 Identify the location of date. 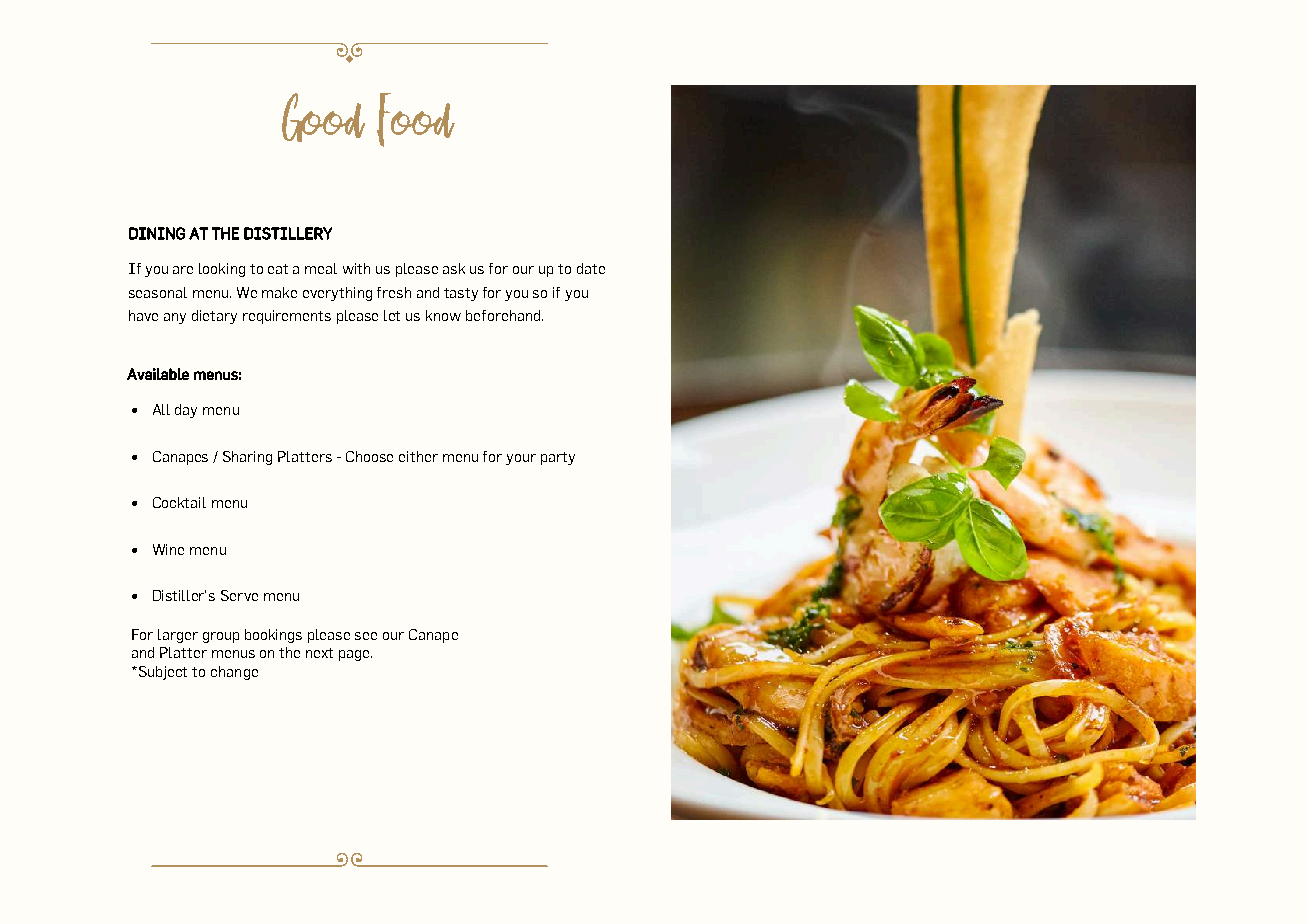
(591, 268).
